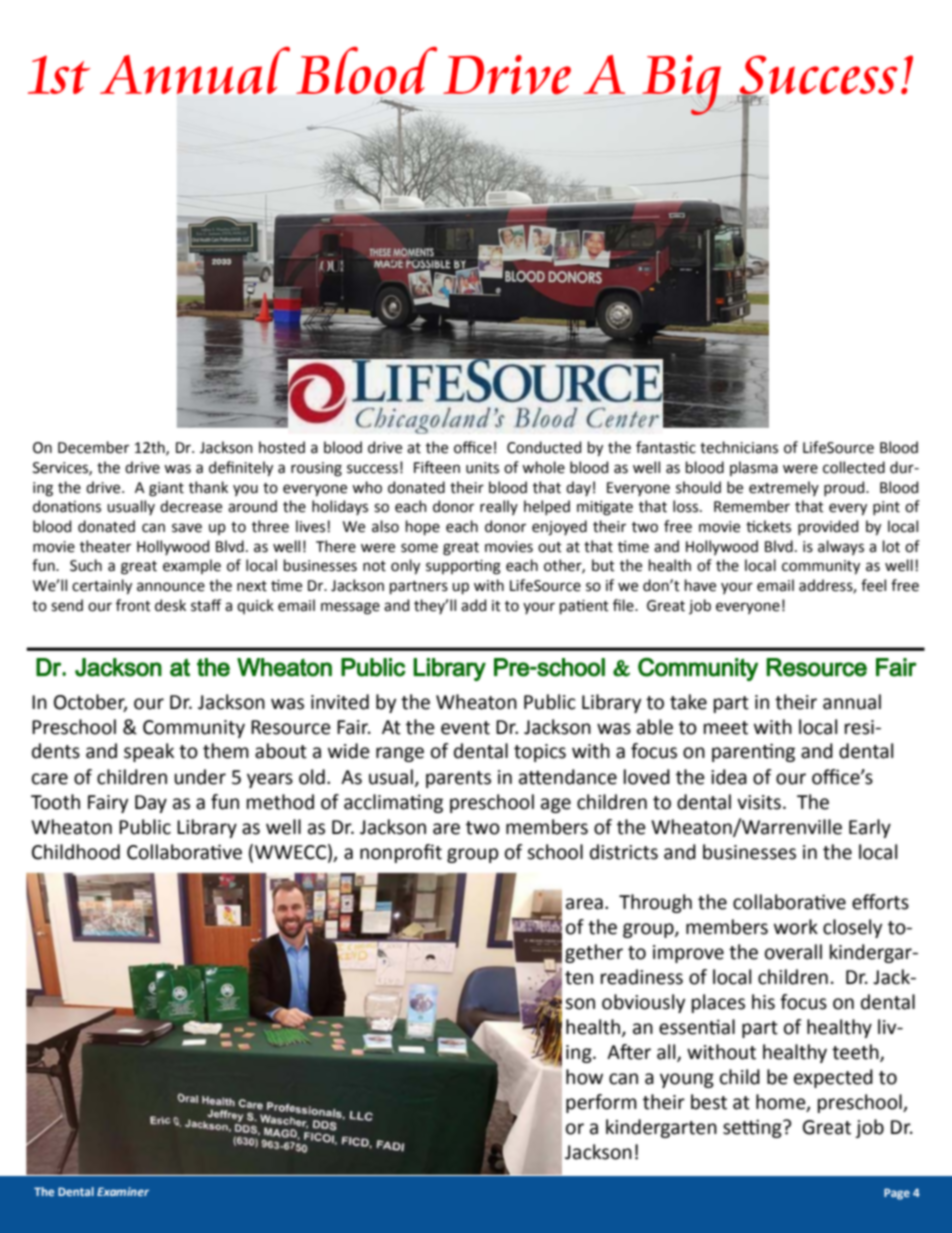  Describe the element at coordinates (544, 447) in the page. I see `Conducted` at that location.
